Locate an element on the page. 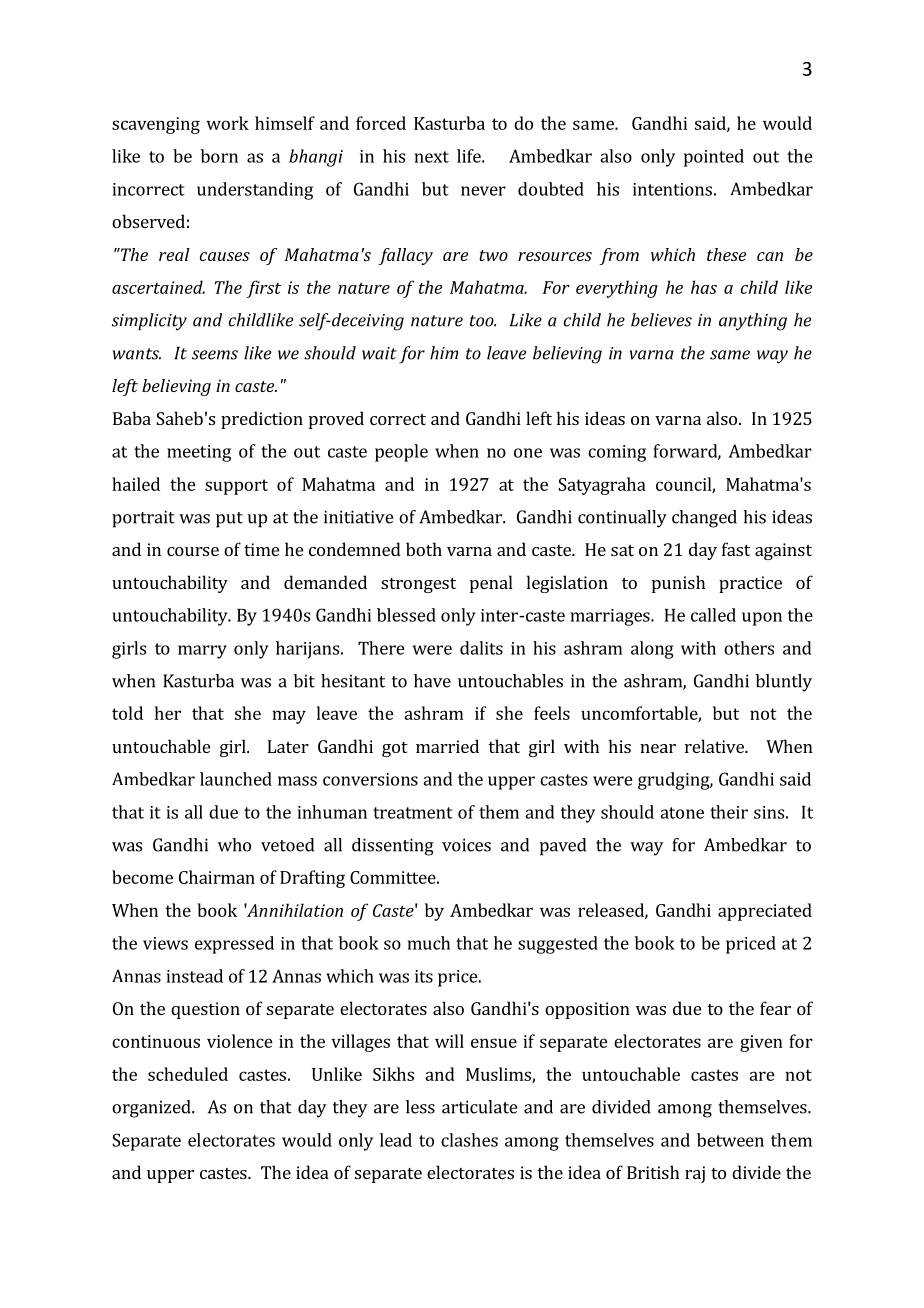 This document has height=1308, width=924. called is located at coordinates (713, 615).
